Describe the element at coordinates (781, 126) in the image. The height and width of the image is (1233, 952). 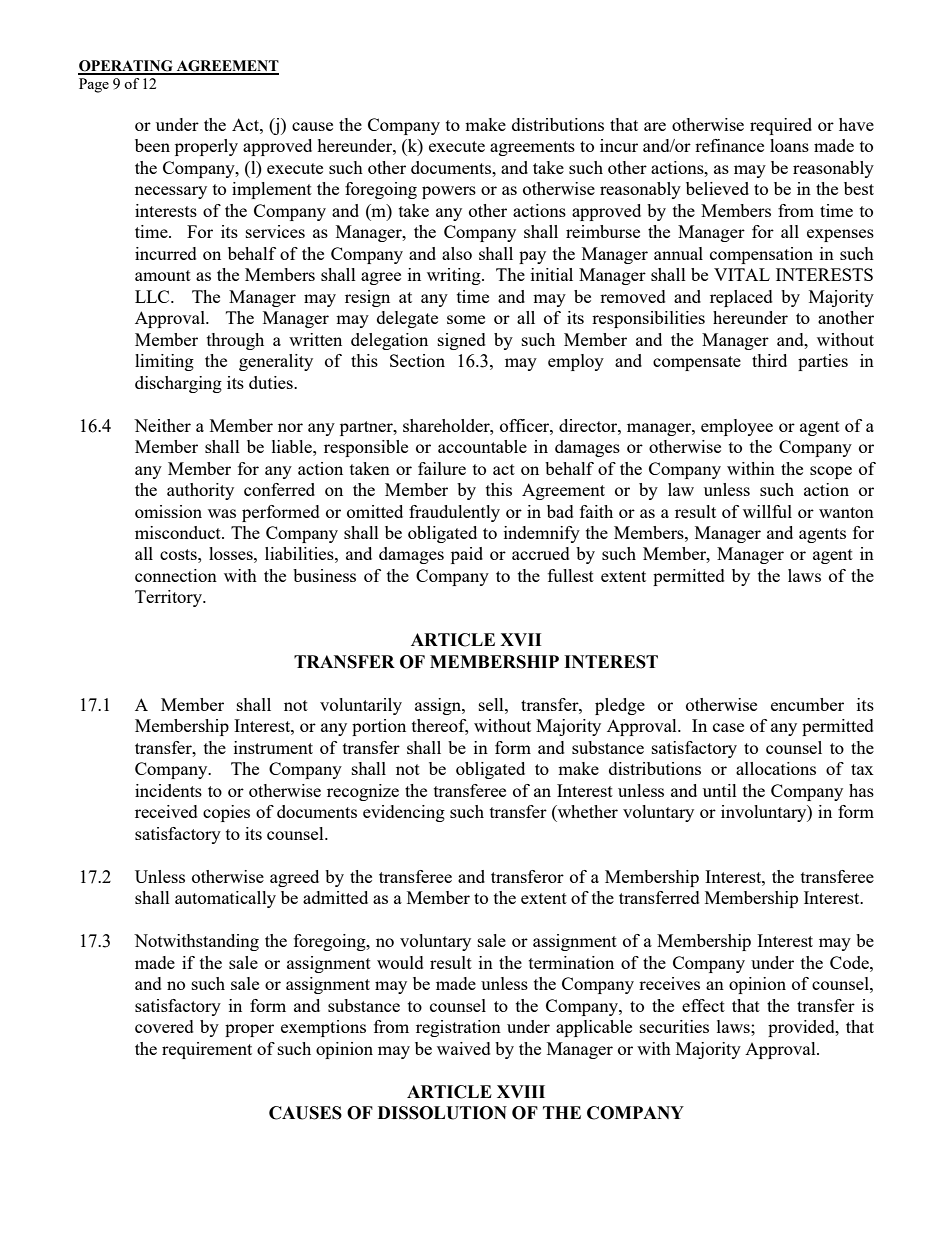
I see `required` at that location.
